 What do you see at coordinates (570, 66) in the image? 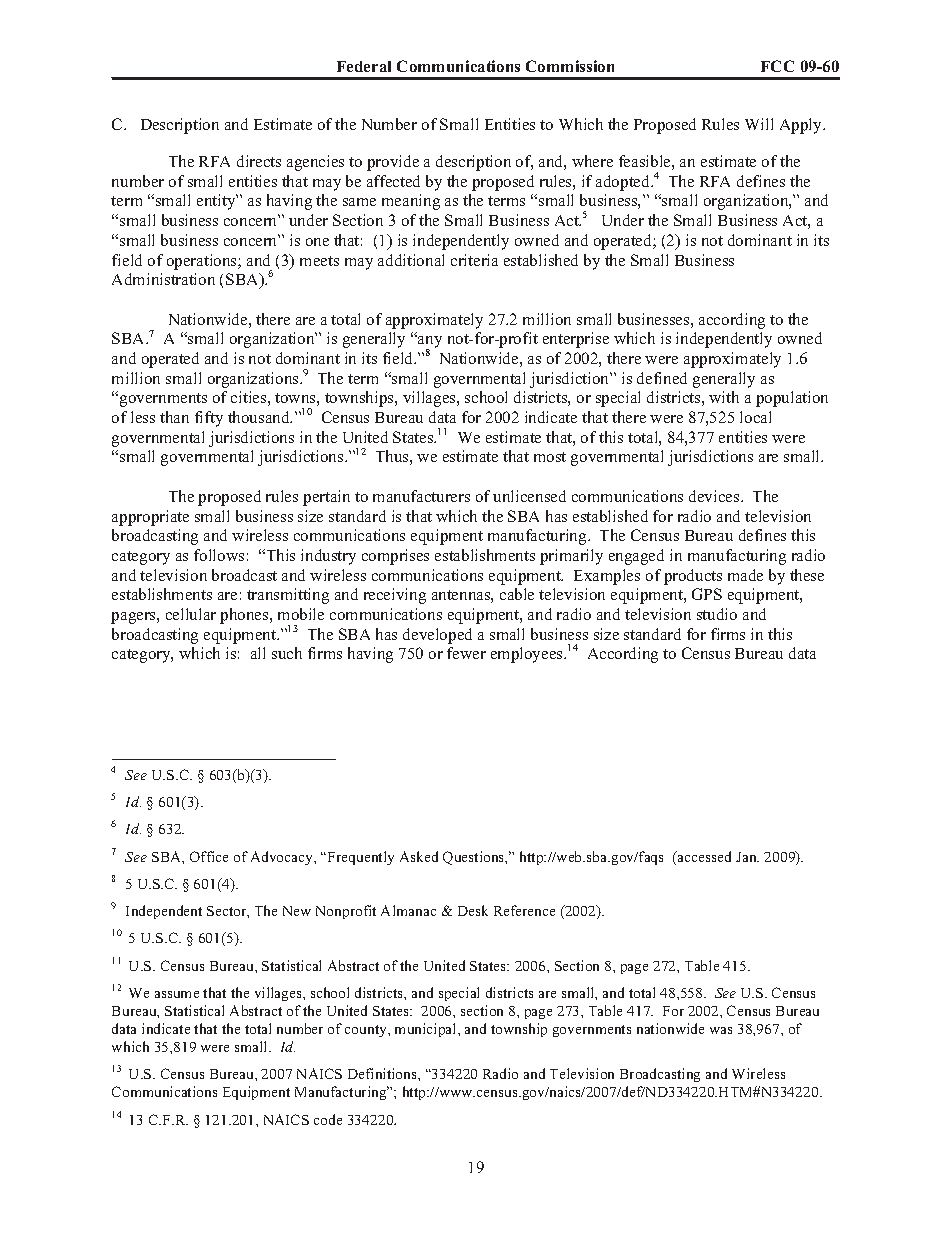
I see `Commission` at bounding box center [570, 66].
